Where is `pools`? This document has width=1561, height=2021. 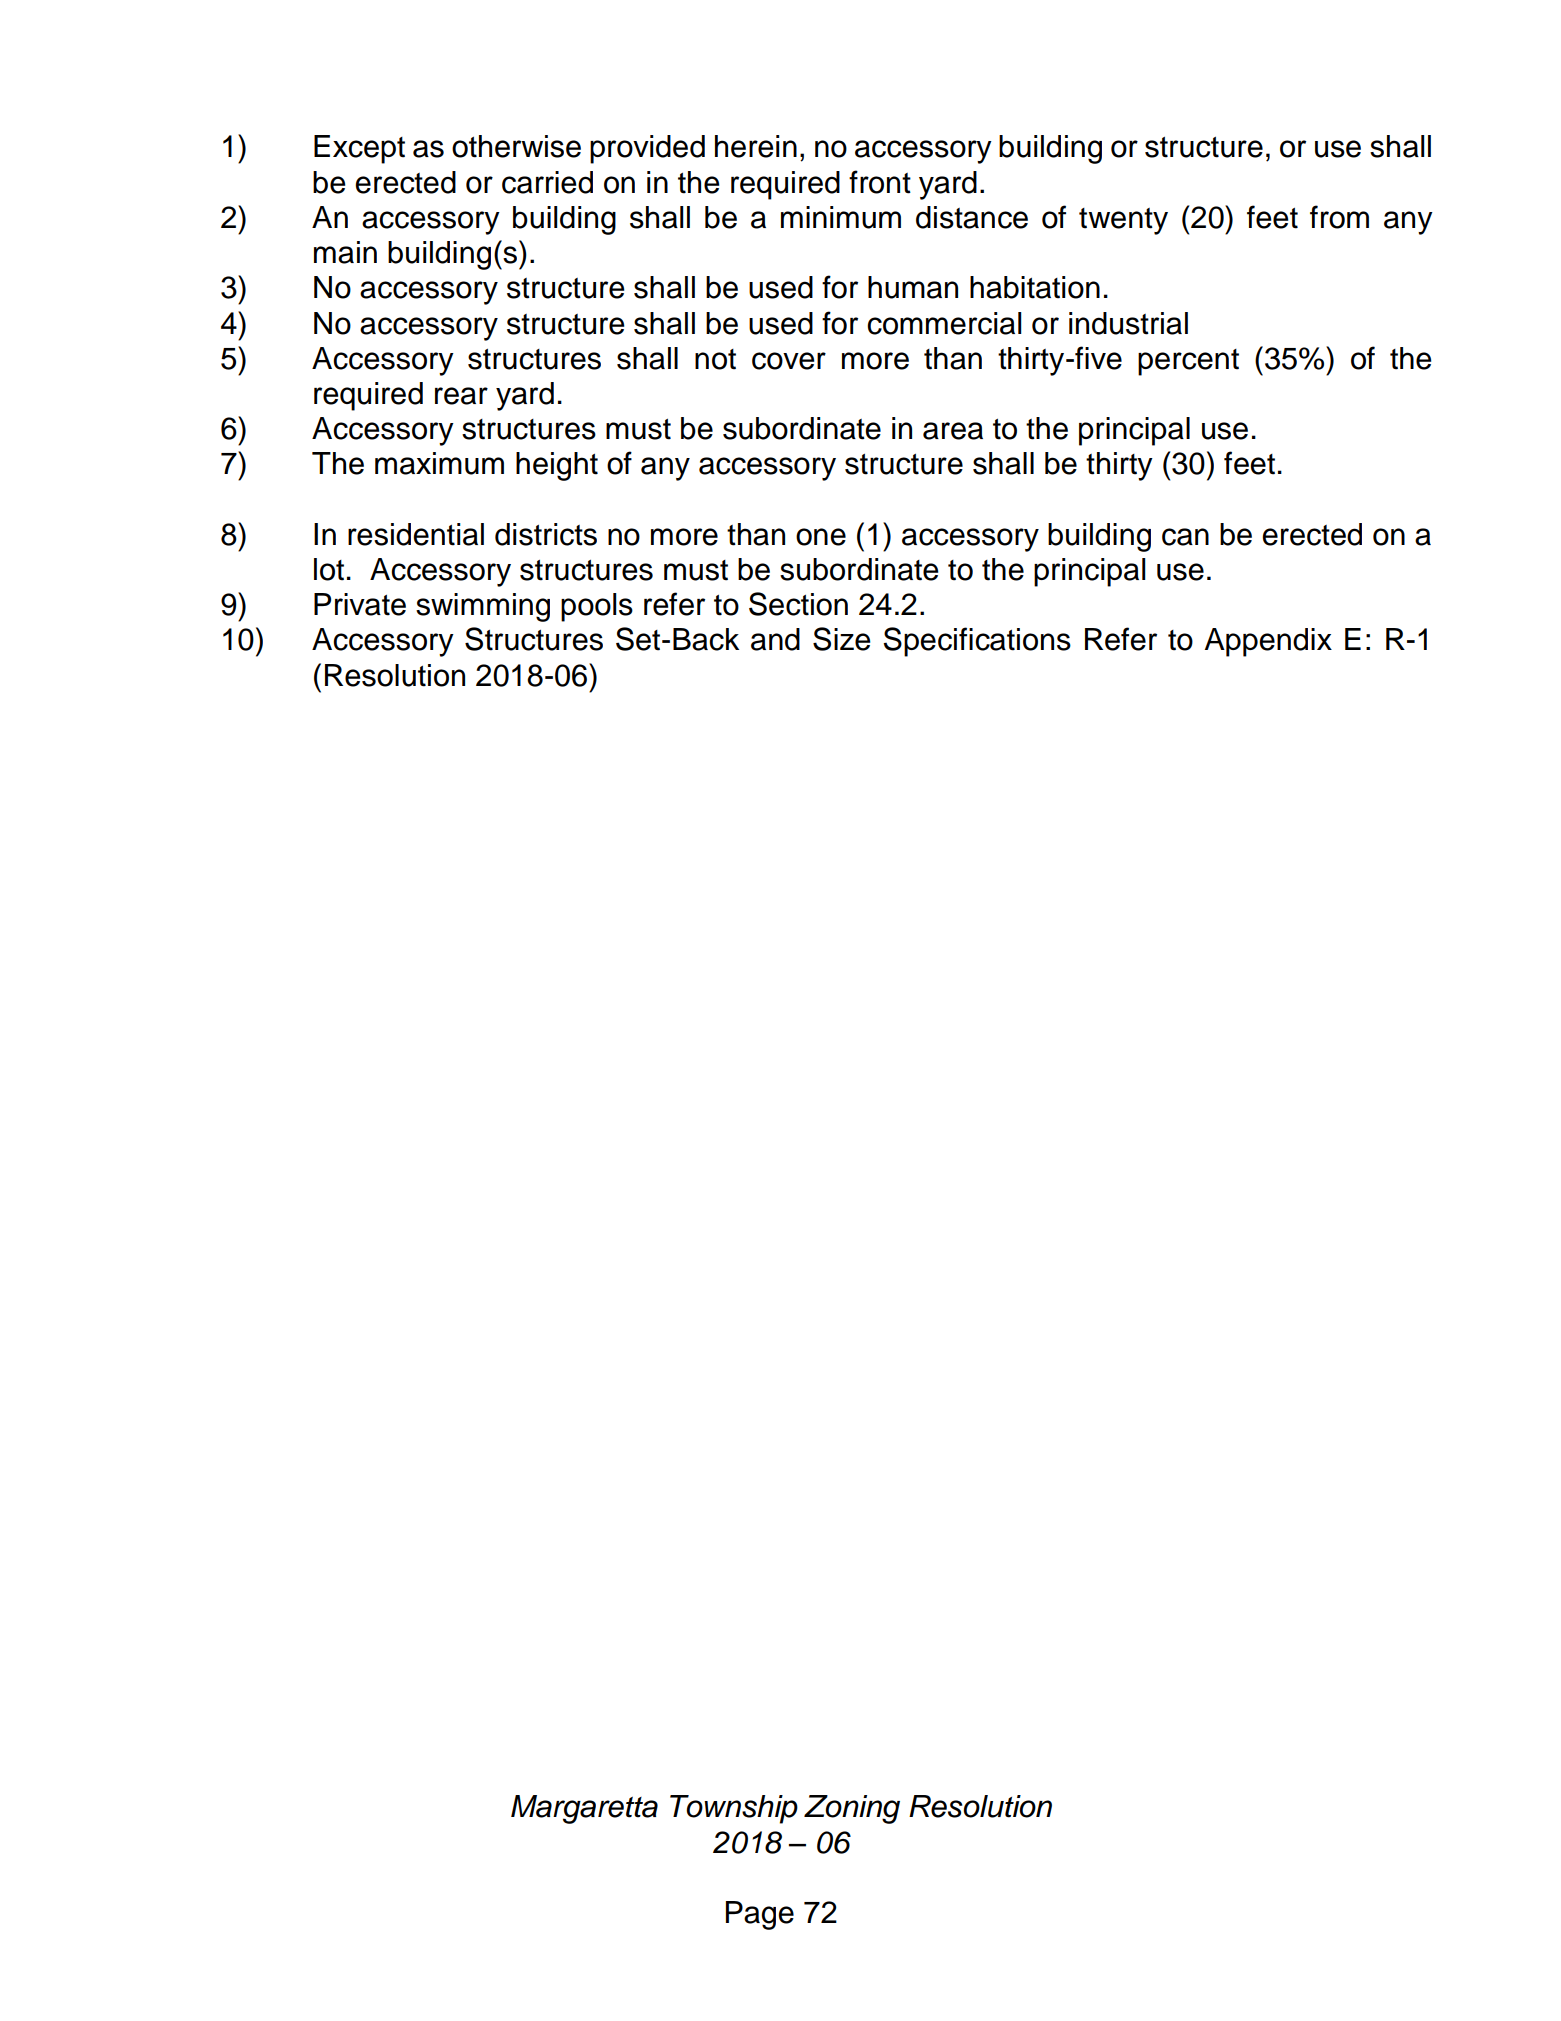 pools is located at coordinates (597, 607).
